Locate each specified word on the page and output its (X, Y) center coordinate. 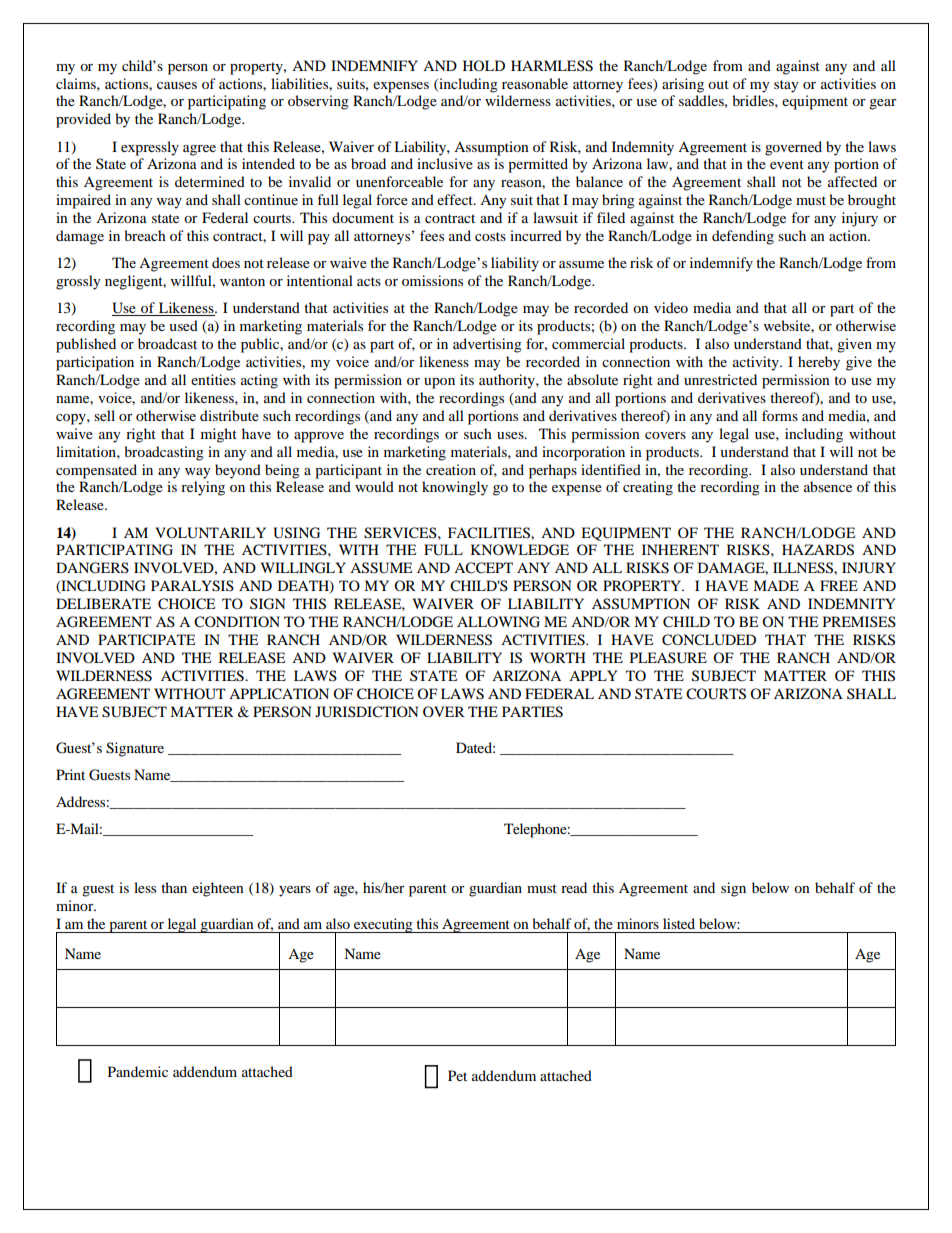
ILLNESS (804, 568)
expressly (150, 148)
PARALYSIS (192, 586)
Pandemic (138, 1071)
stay (786, 86)
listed (679, 923)
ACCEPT (483, 568)
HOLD (484, 65)
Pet (457, 1075)
